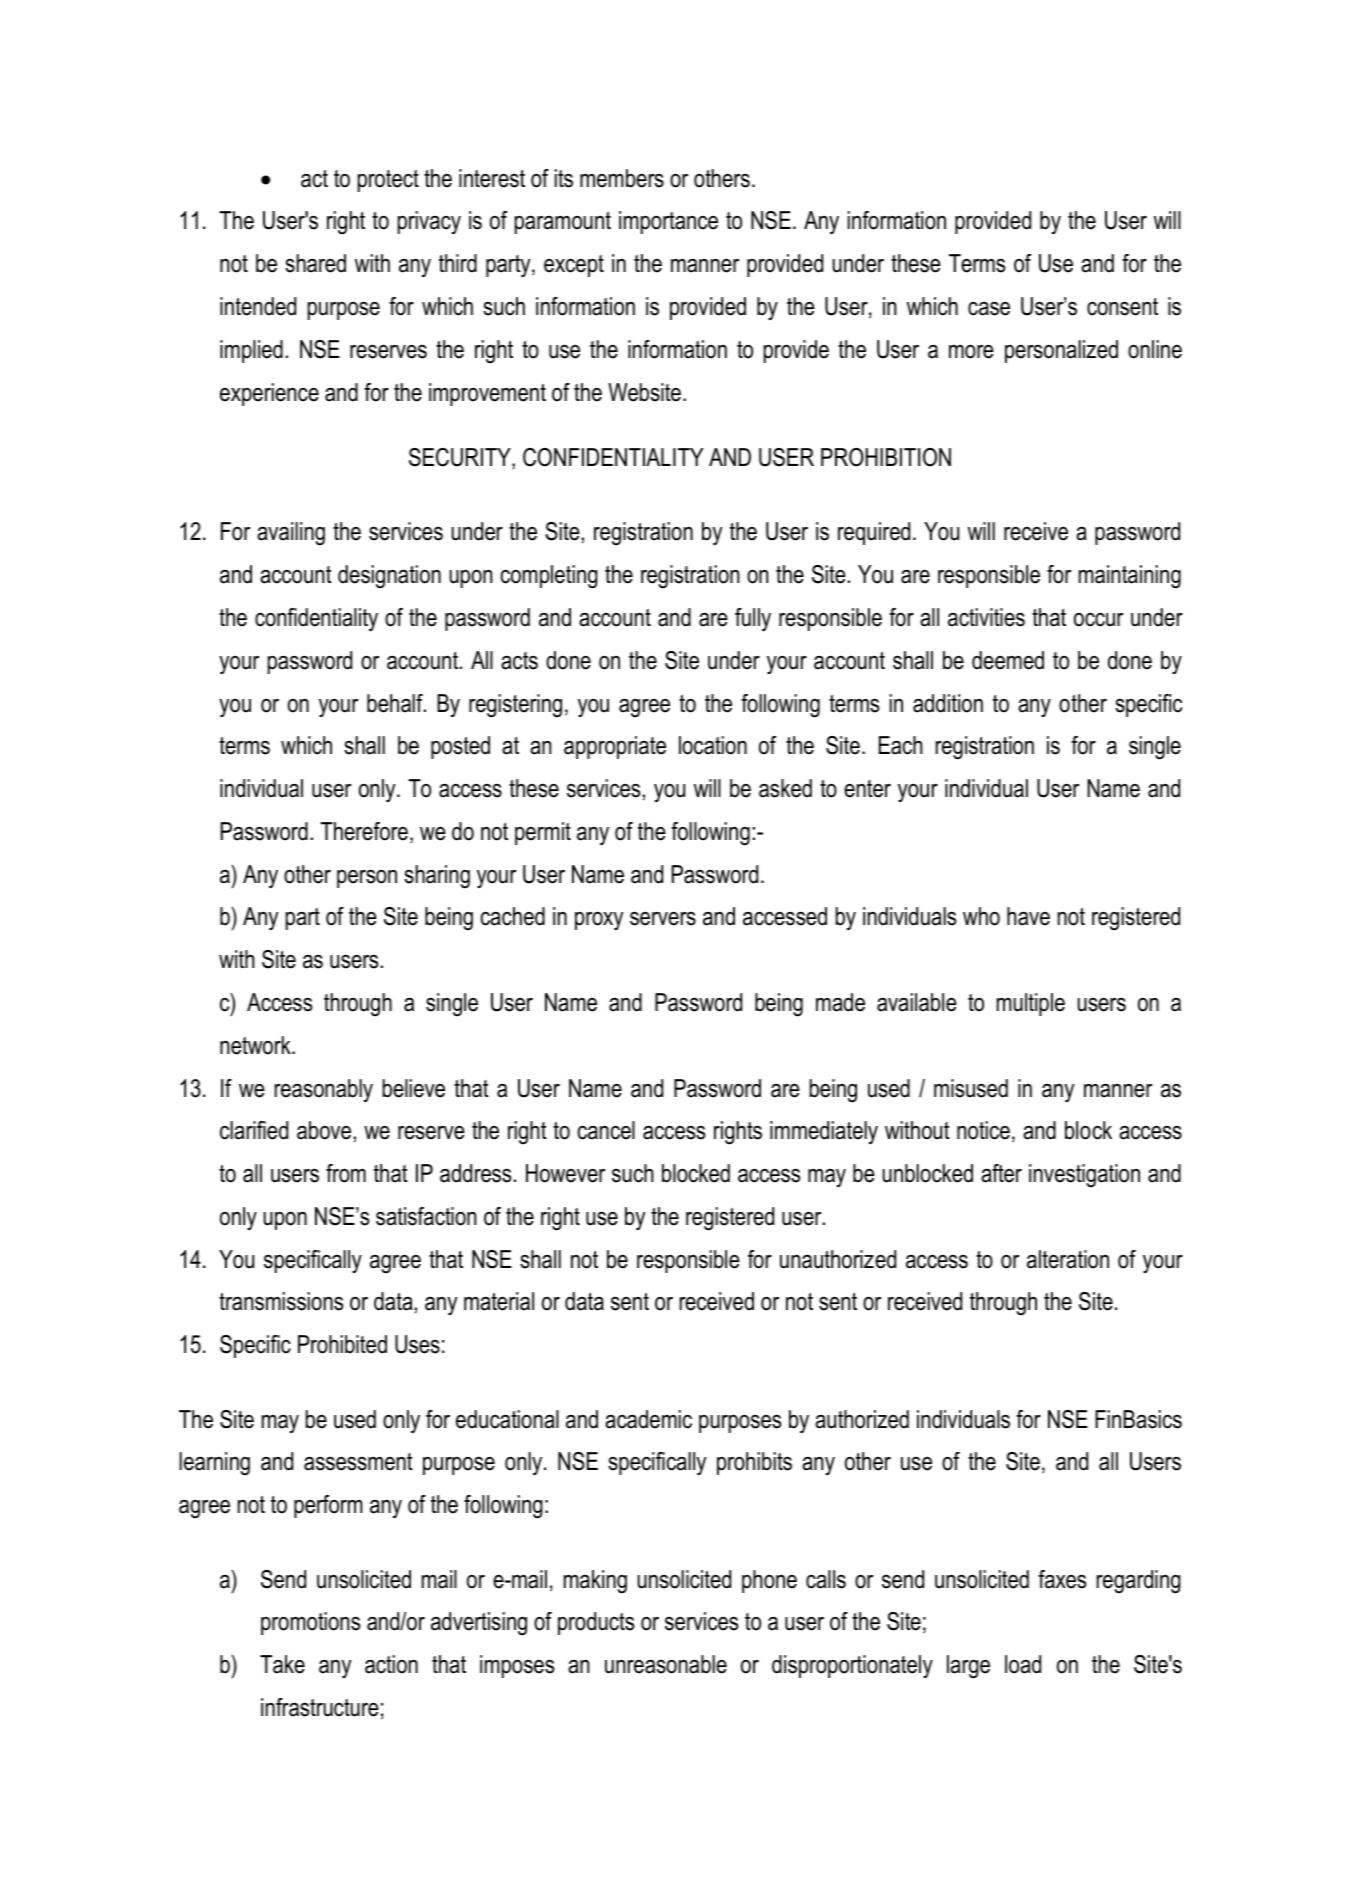  Describe the element at coordinates (437, 877) in the screenshot. I see `sharing` at that location.
